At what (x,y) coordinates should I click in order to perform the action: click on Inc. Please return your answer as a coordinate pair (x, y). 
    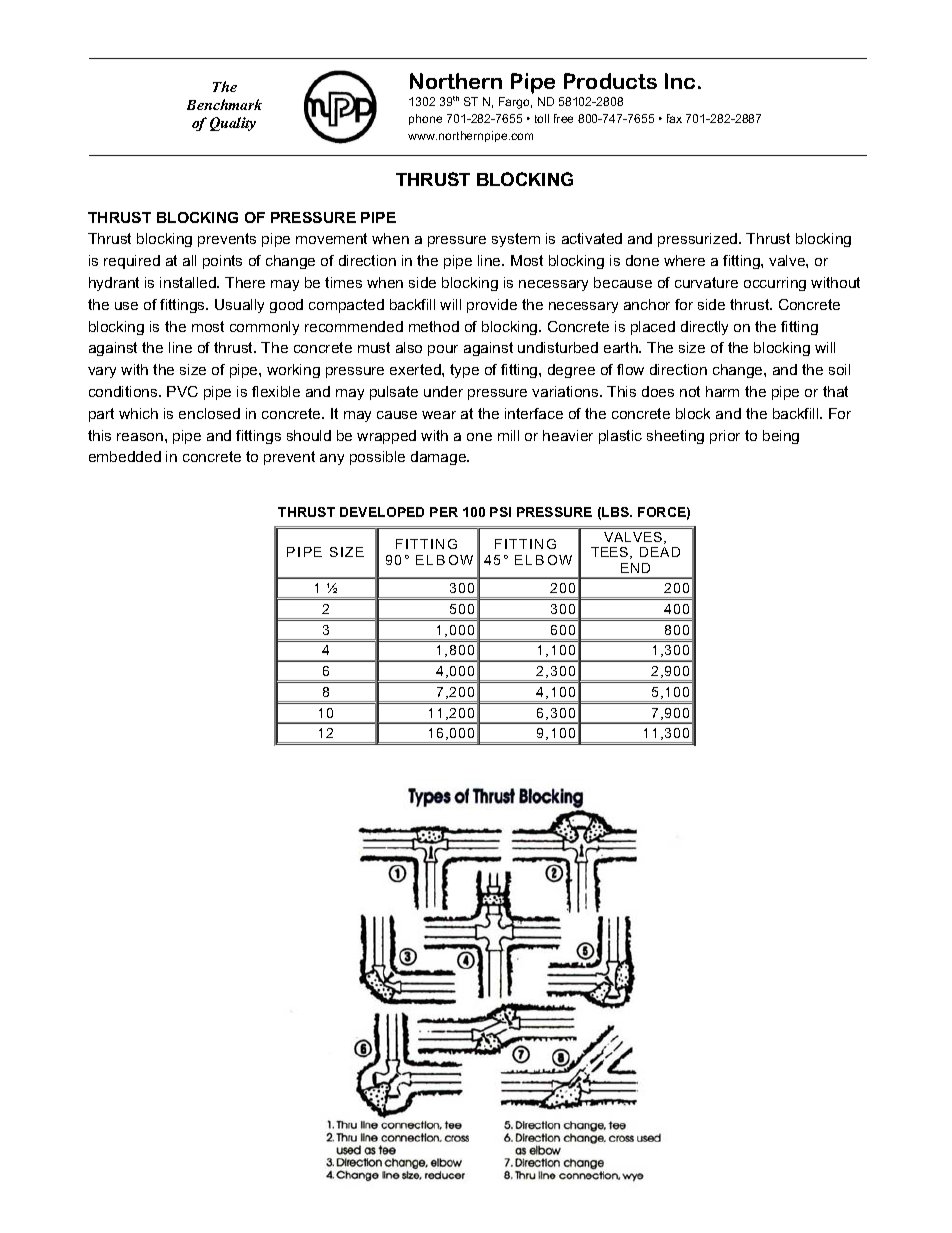
    Looking at the image, I should click on (680, 81).
